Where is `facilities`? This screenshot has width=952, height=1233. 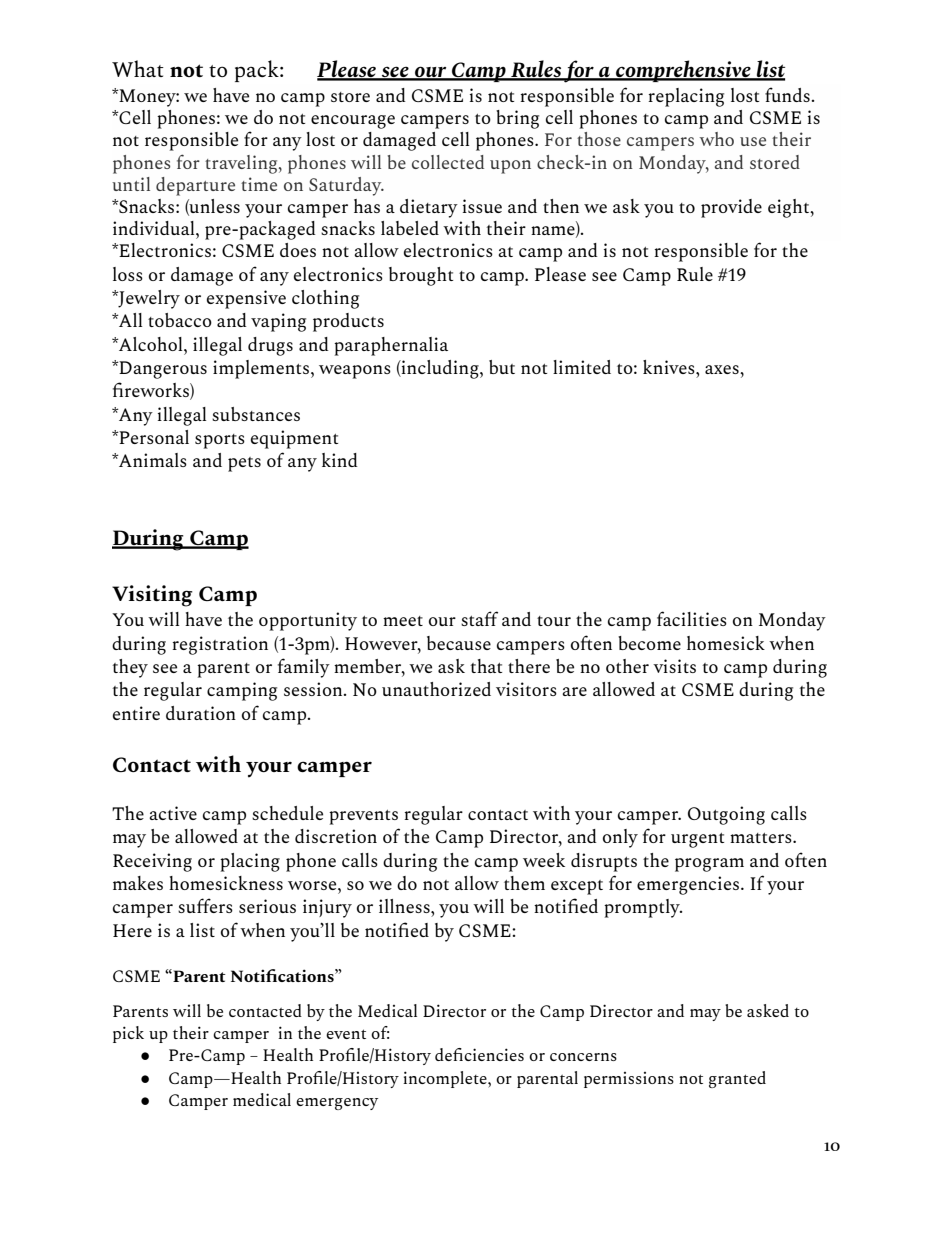 facilities is located at coordinates (692, 618).
